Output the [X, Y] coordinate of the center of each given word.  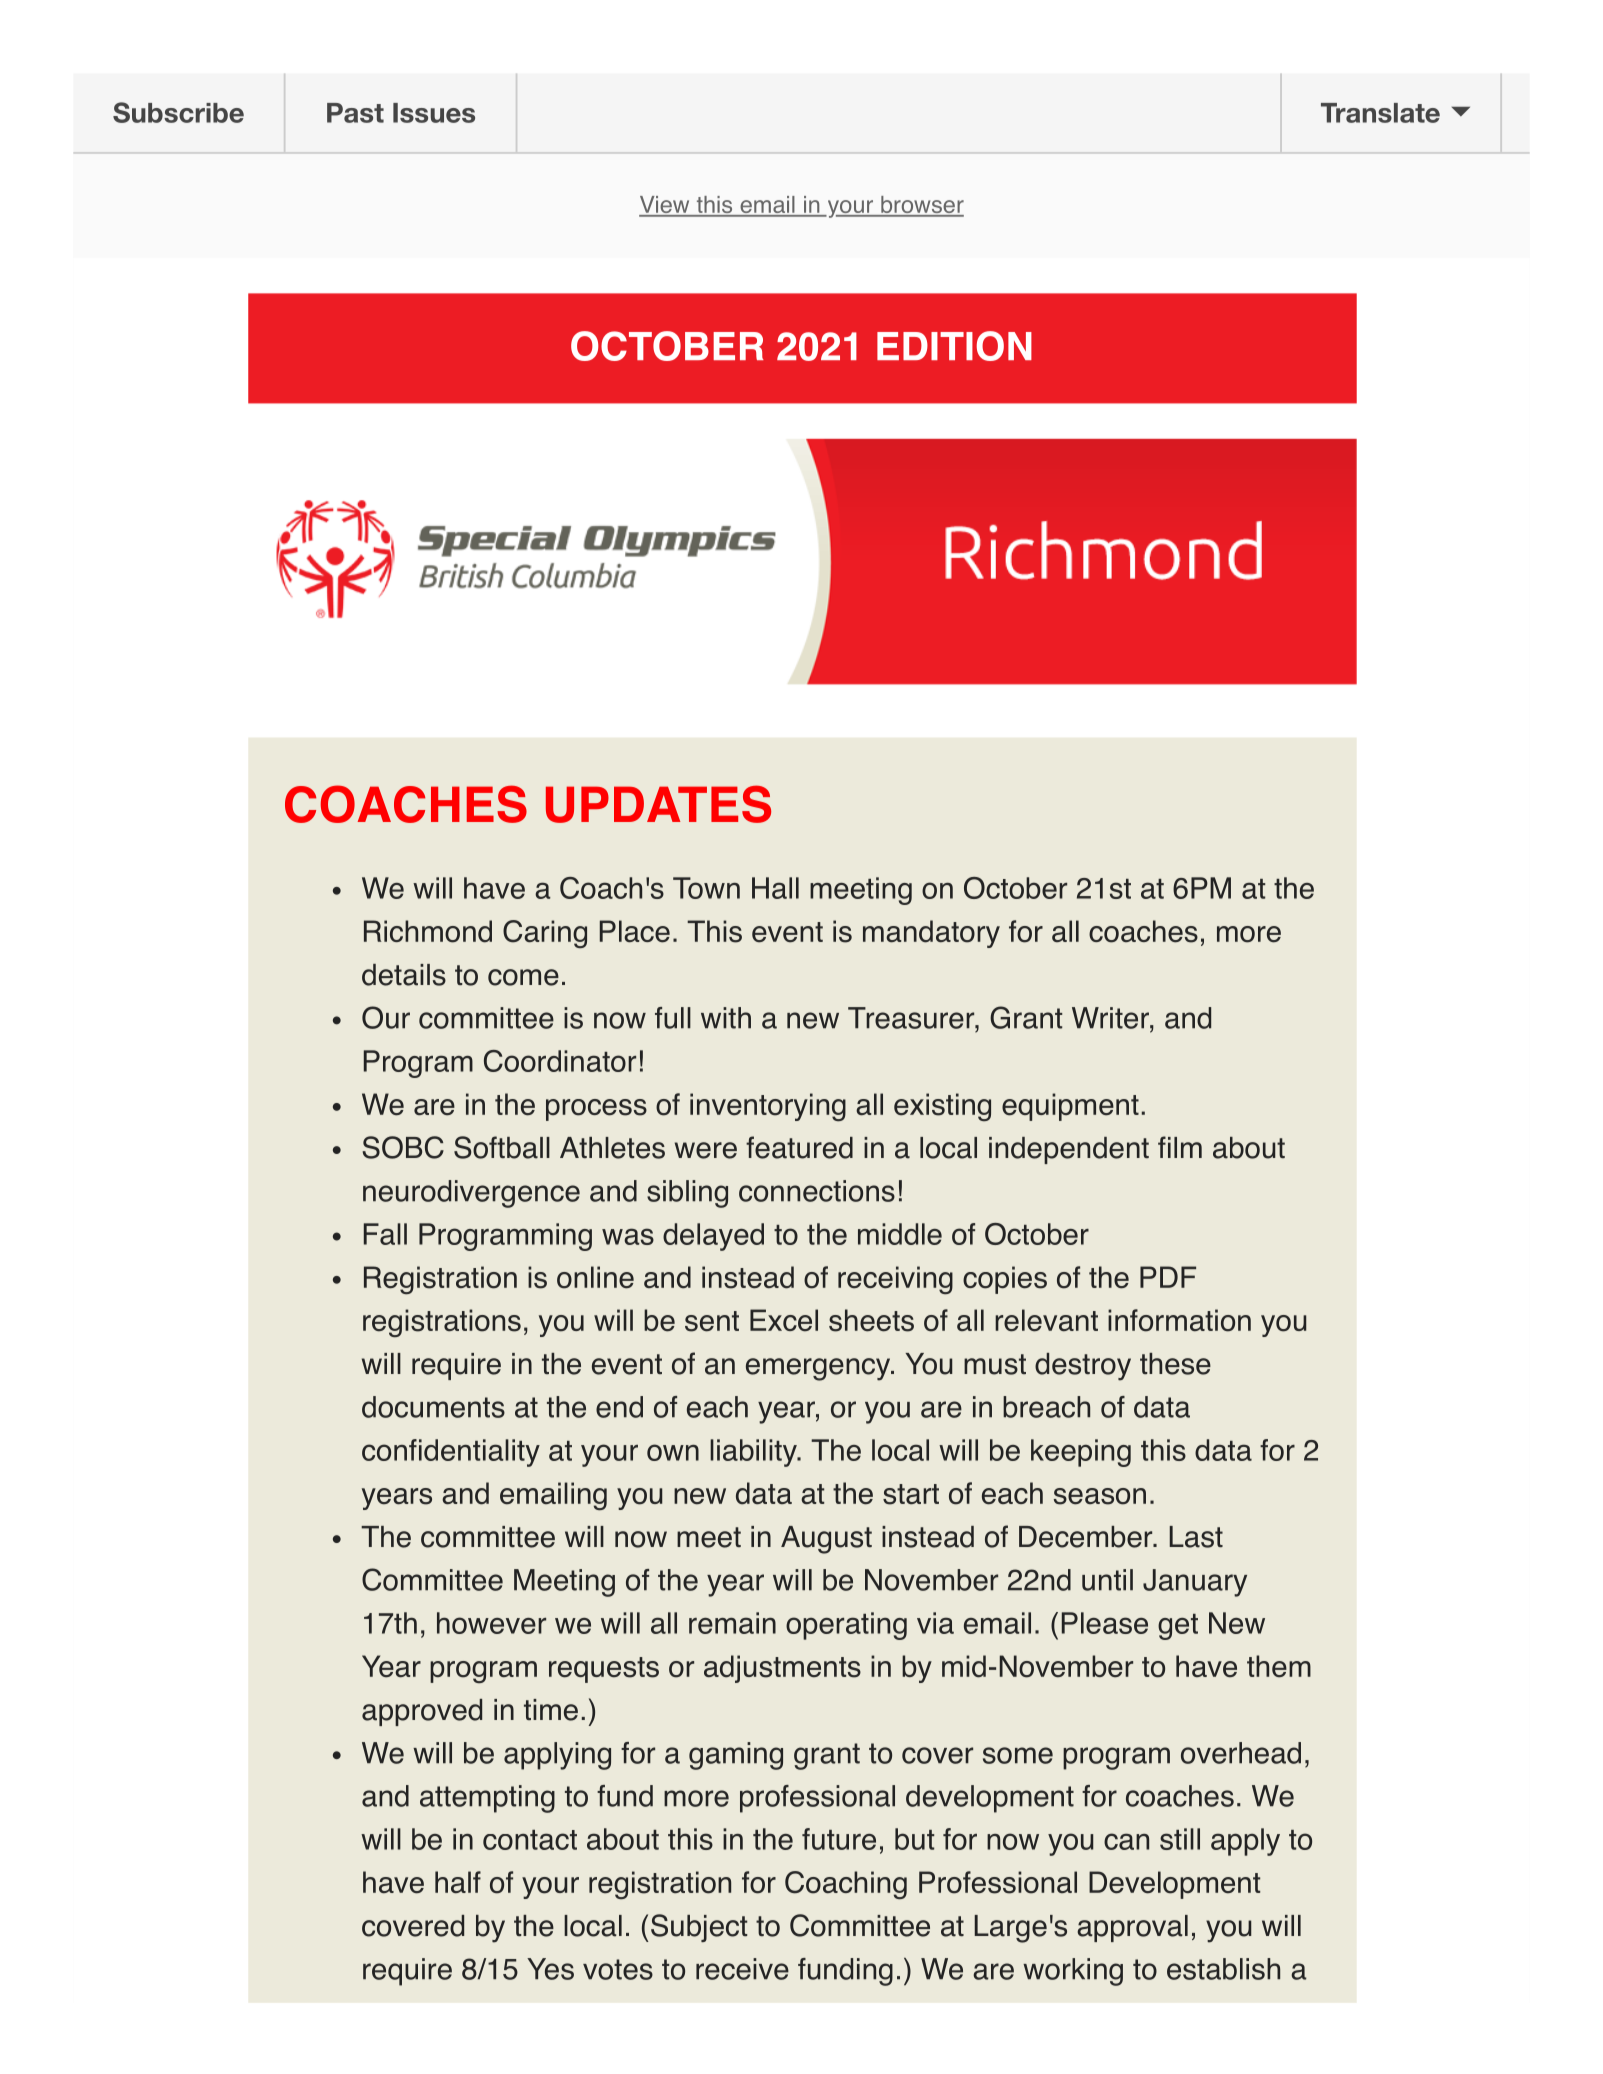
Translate [1380, 113]
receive [742, 1969]
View [665, 206]
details [404, 975]
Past [355, 113]
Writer [1111, 1018]
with [726, 1018]
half [458, 1882]
